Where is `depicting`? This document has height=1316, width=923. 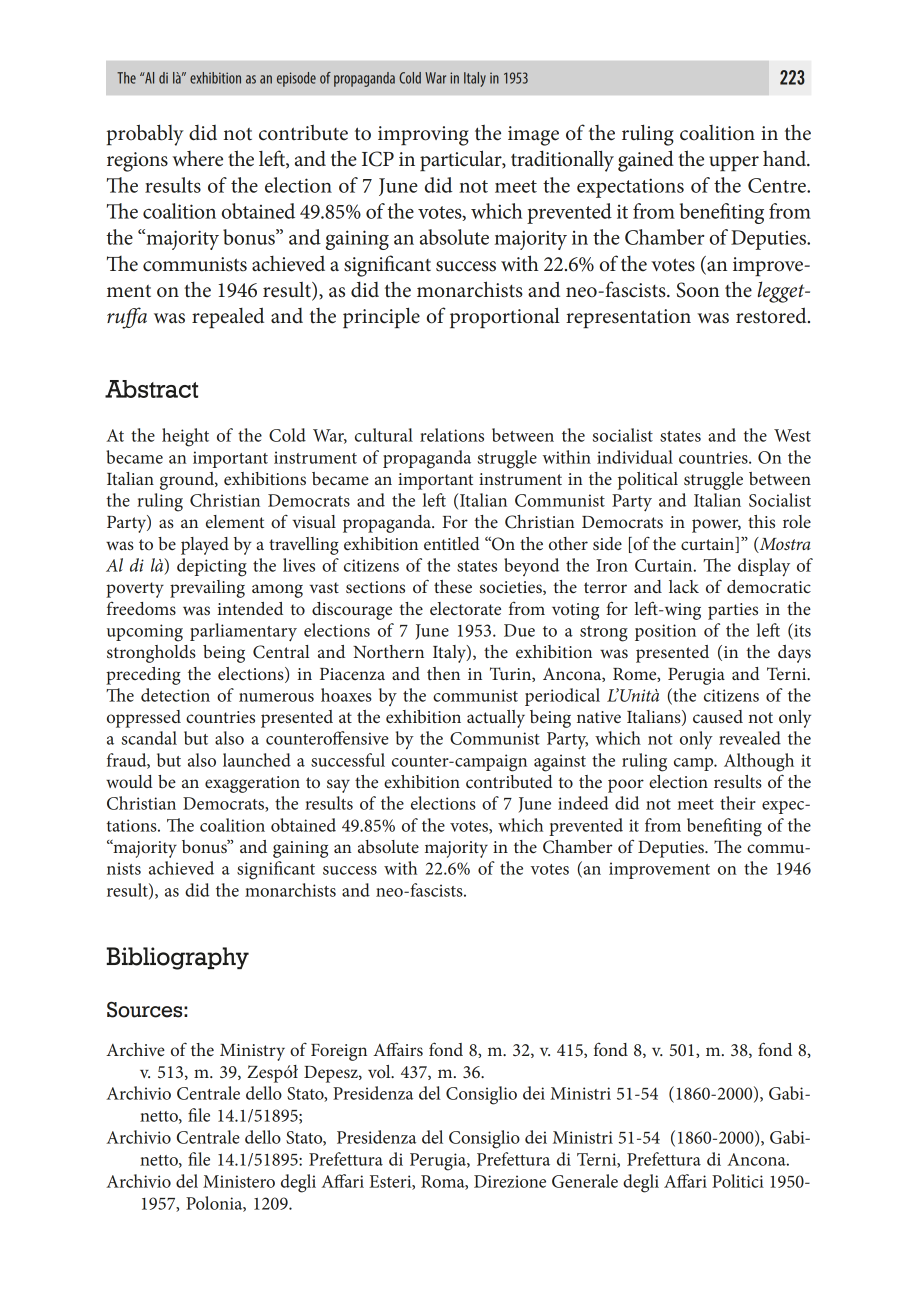 depicting is located at coordinates (212, 567).
